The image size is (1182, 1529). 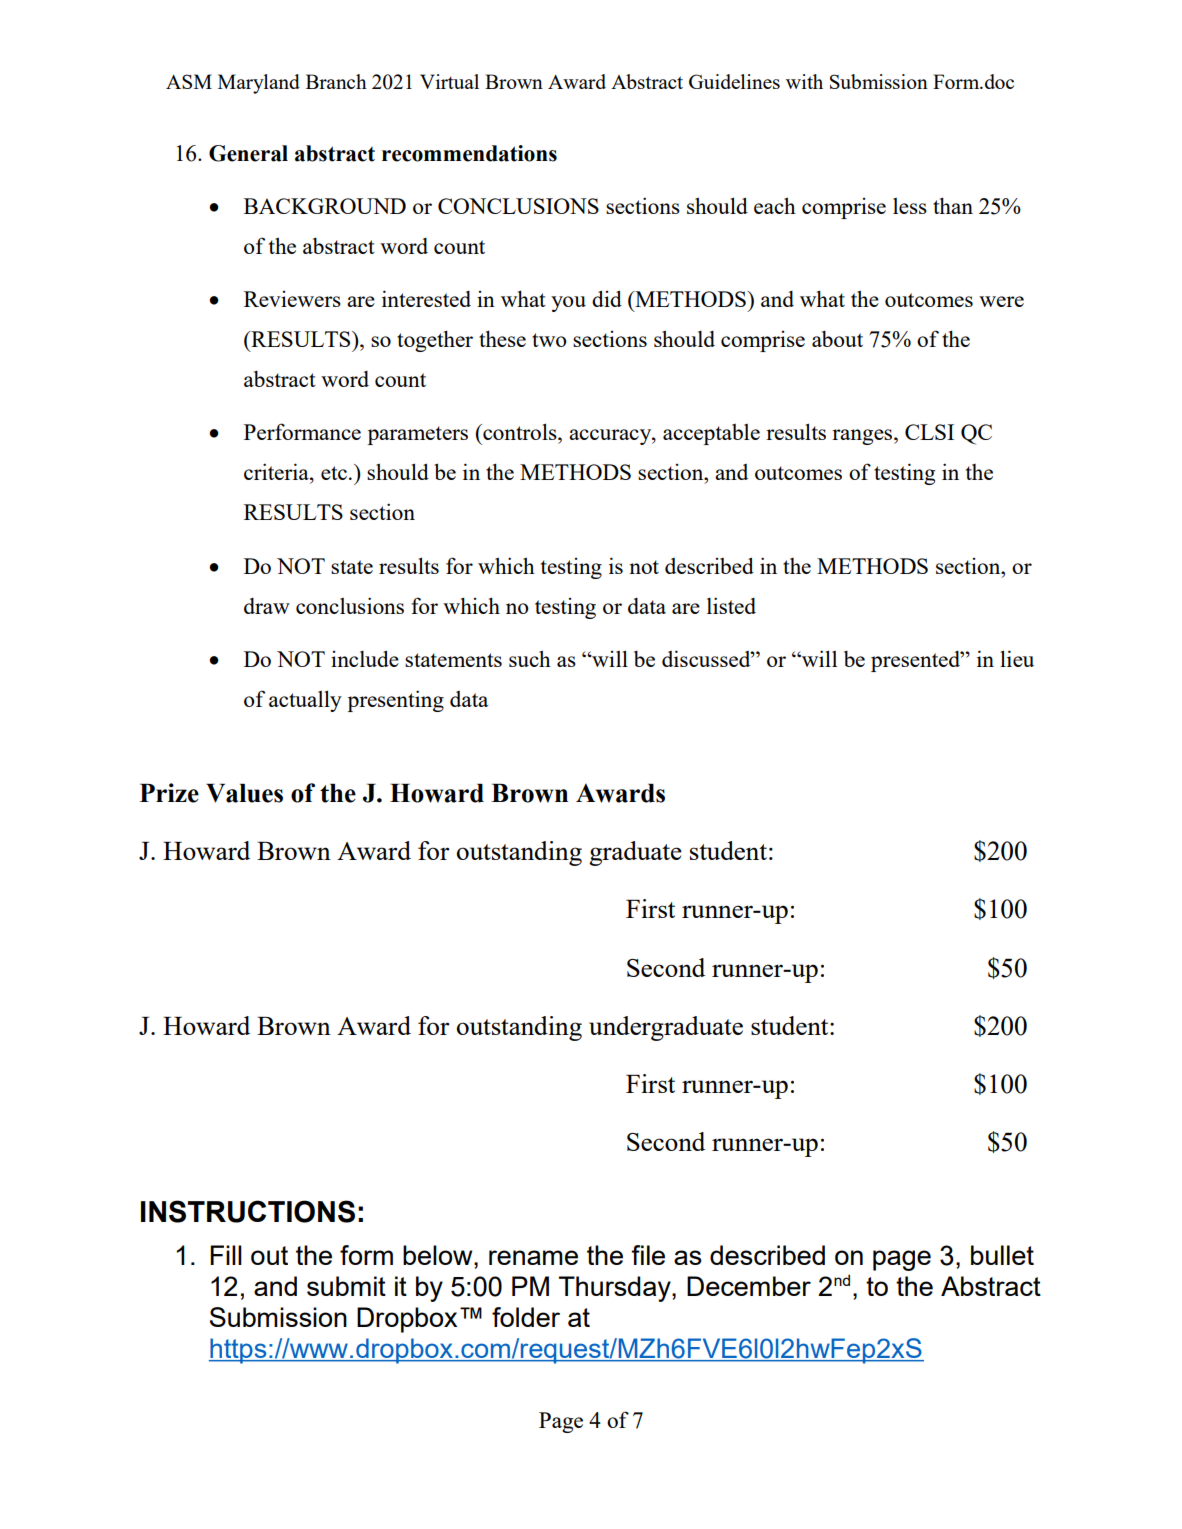 I want to click on lieu, so click(x=1017, y=658).
